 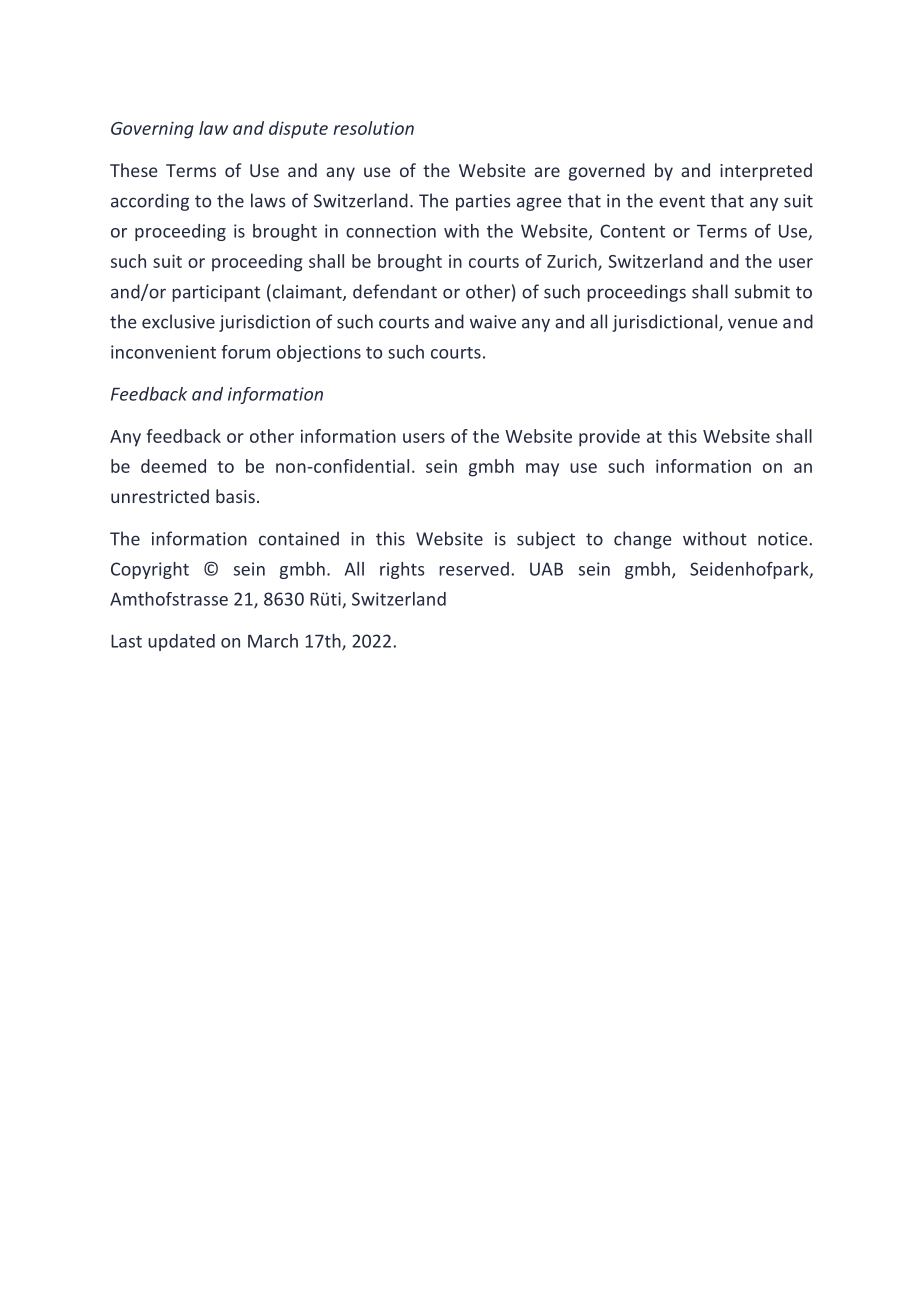 What do you see at coordinates (152, 130) in the document?
I see `Governing` at bounding box center [152, 130].
